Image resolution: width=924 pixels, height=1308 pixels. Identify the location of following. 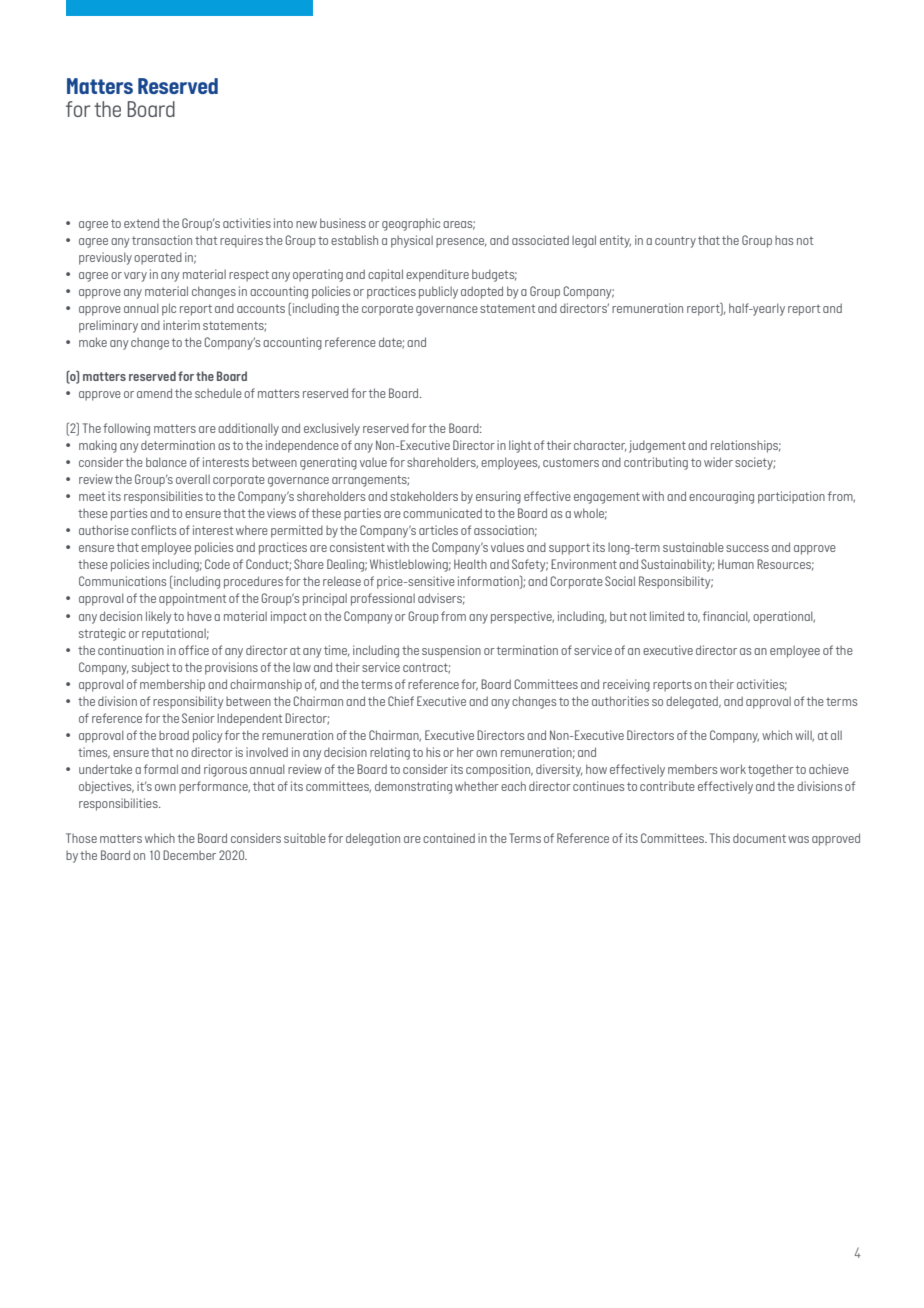
(126, 429).
